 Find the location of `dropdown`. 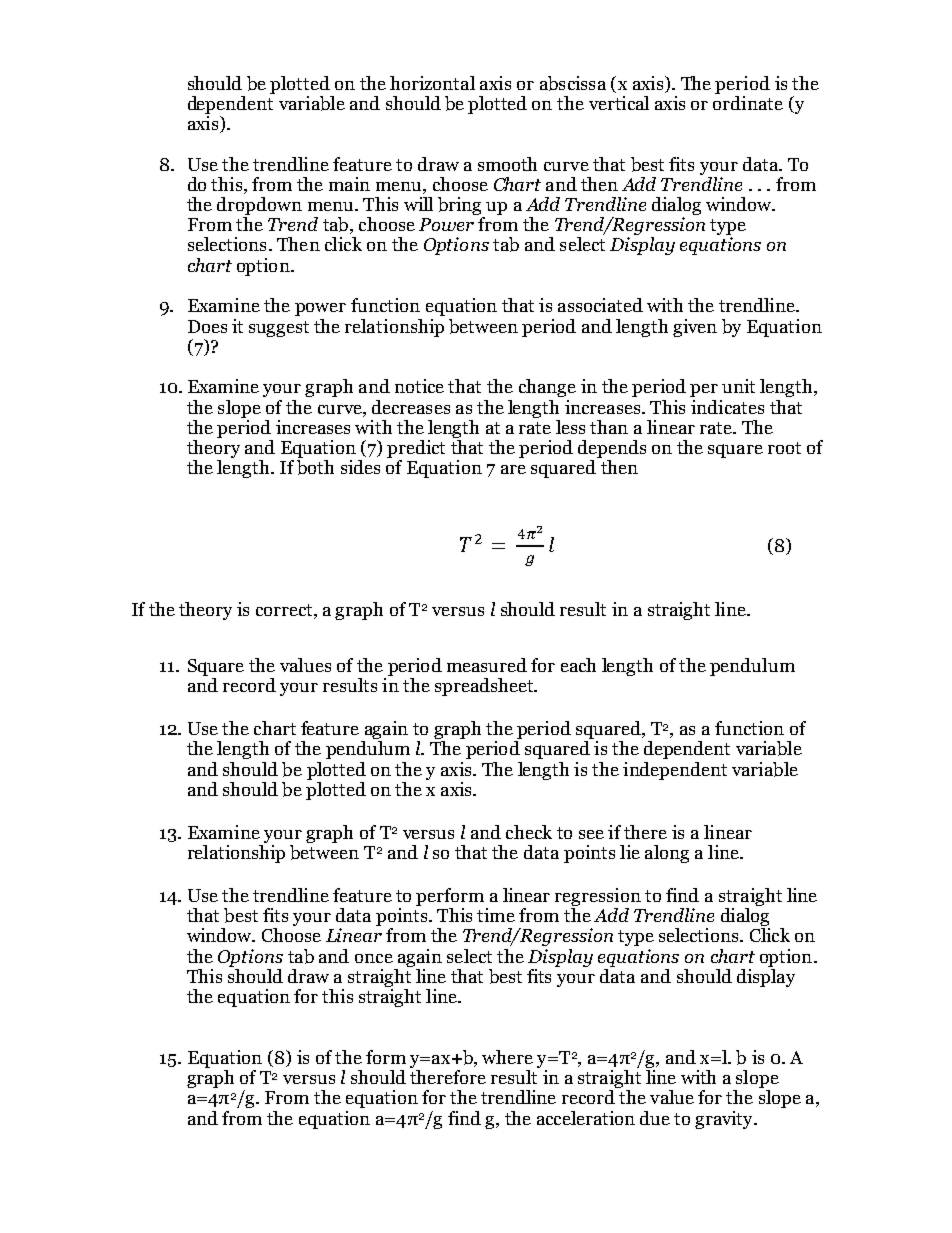

dropdown is located at coordinates (259, 207).
